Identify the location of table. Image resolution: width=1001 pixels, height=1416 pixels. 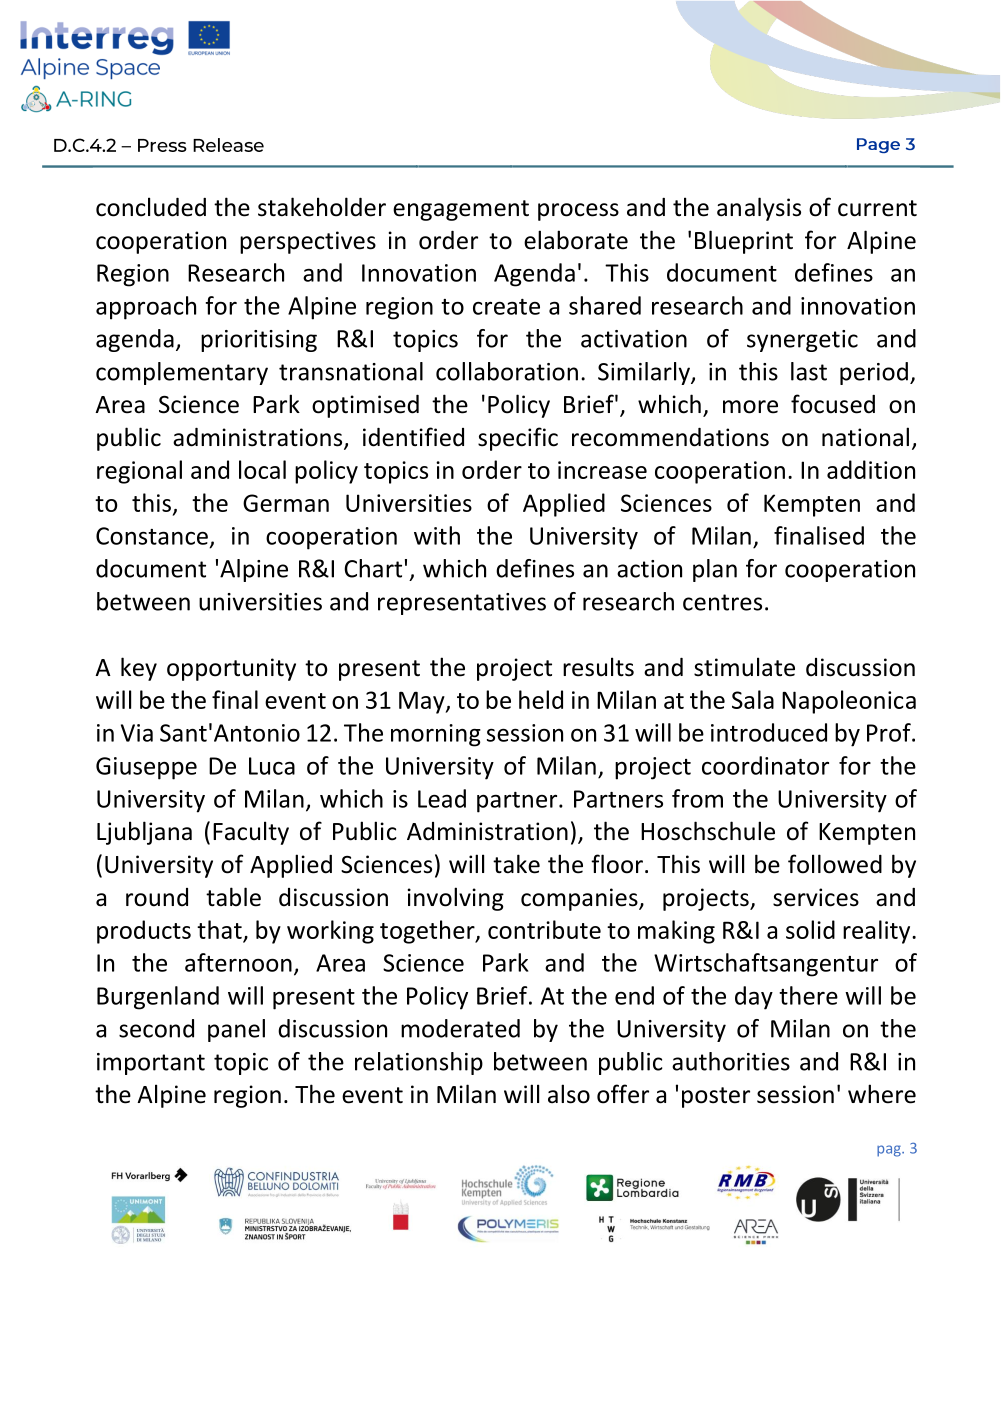
(233, 897).
